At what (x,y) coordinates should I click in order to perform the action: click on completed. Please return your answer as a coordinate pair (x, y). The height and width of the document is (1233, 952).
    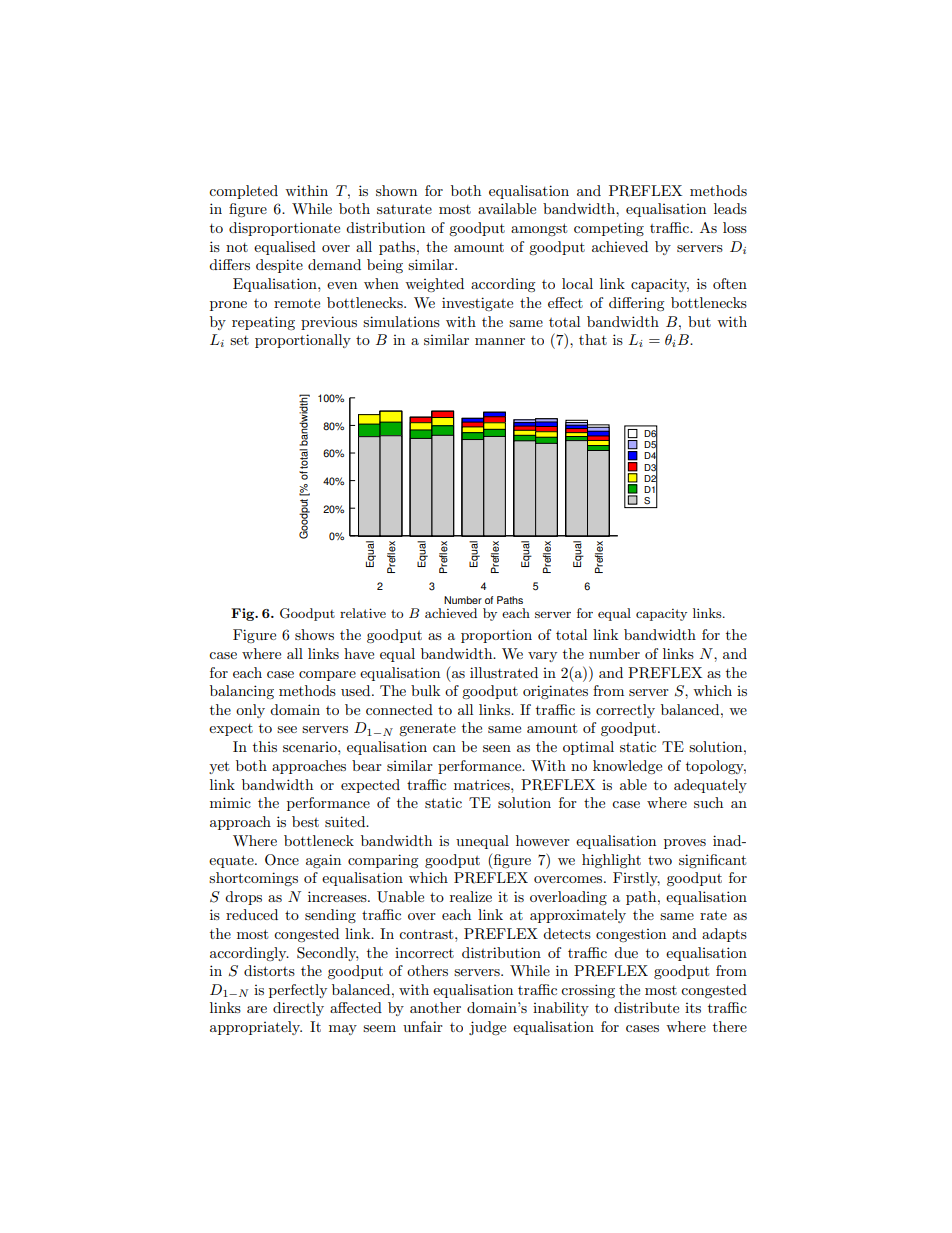
    Looking at the image, I should click on (243, 192).
